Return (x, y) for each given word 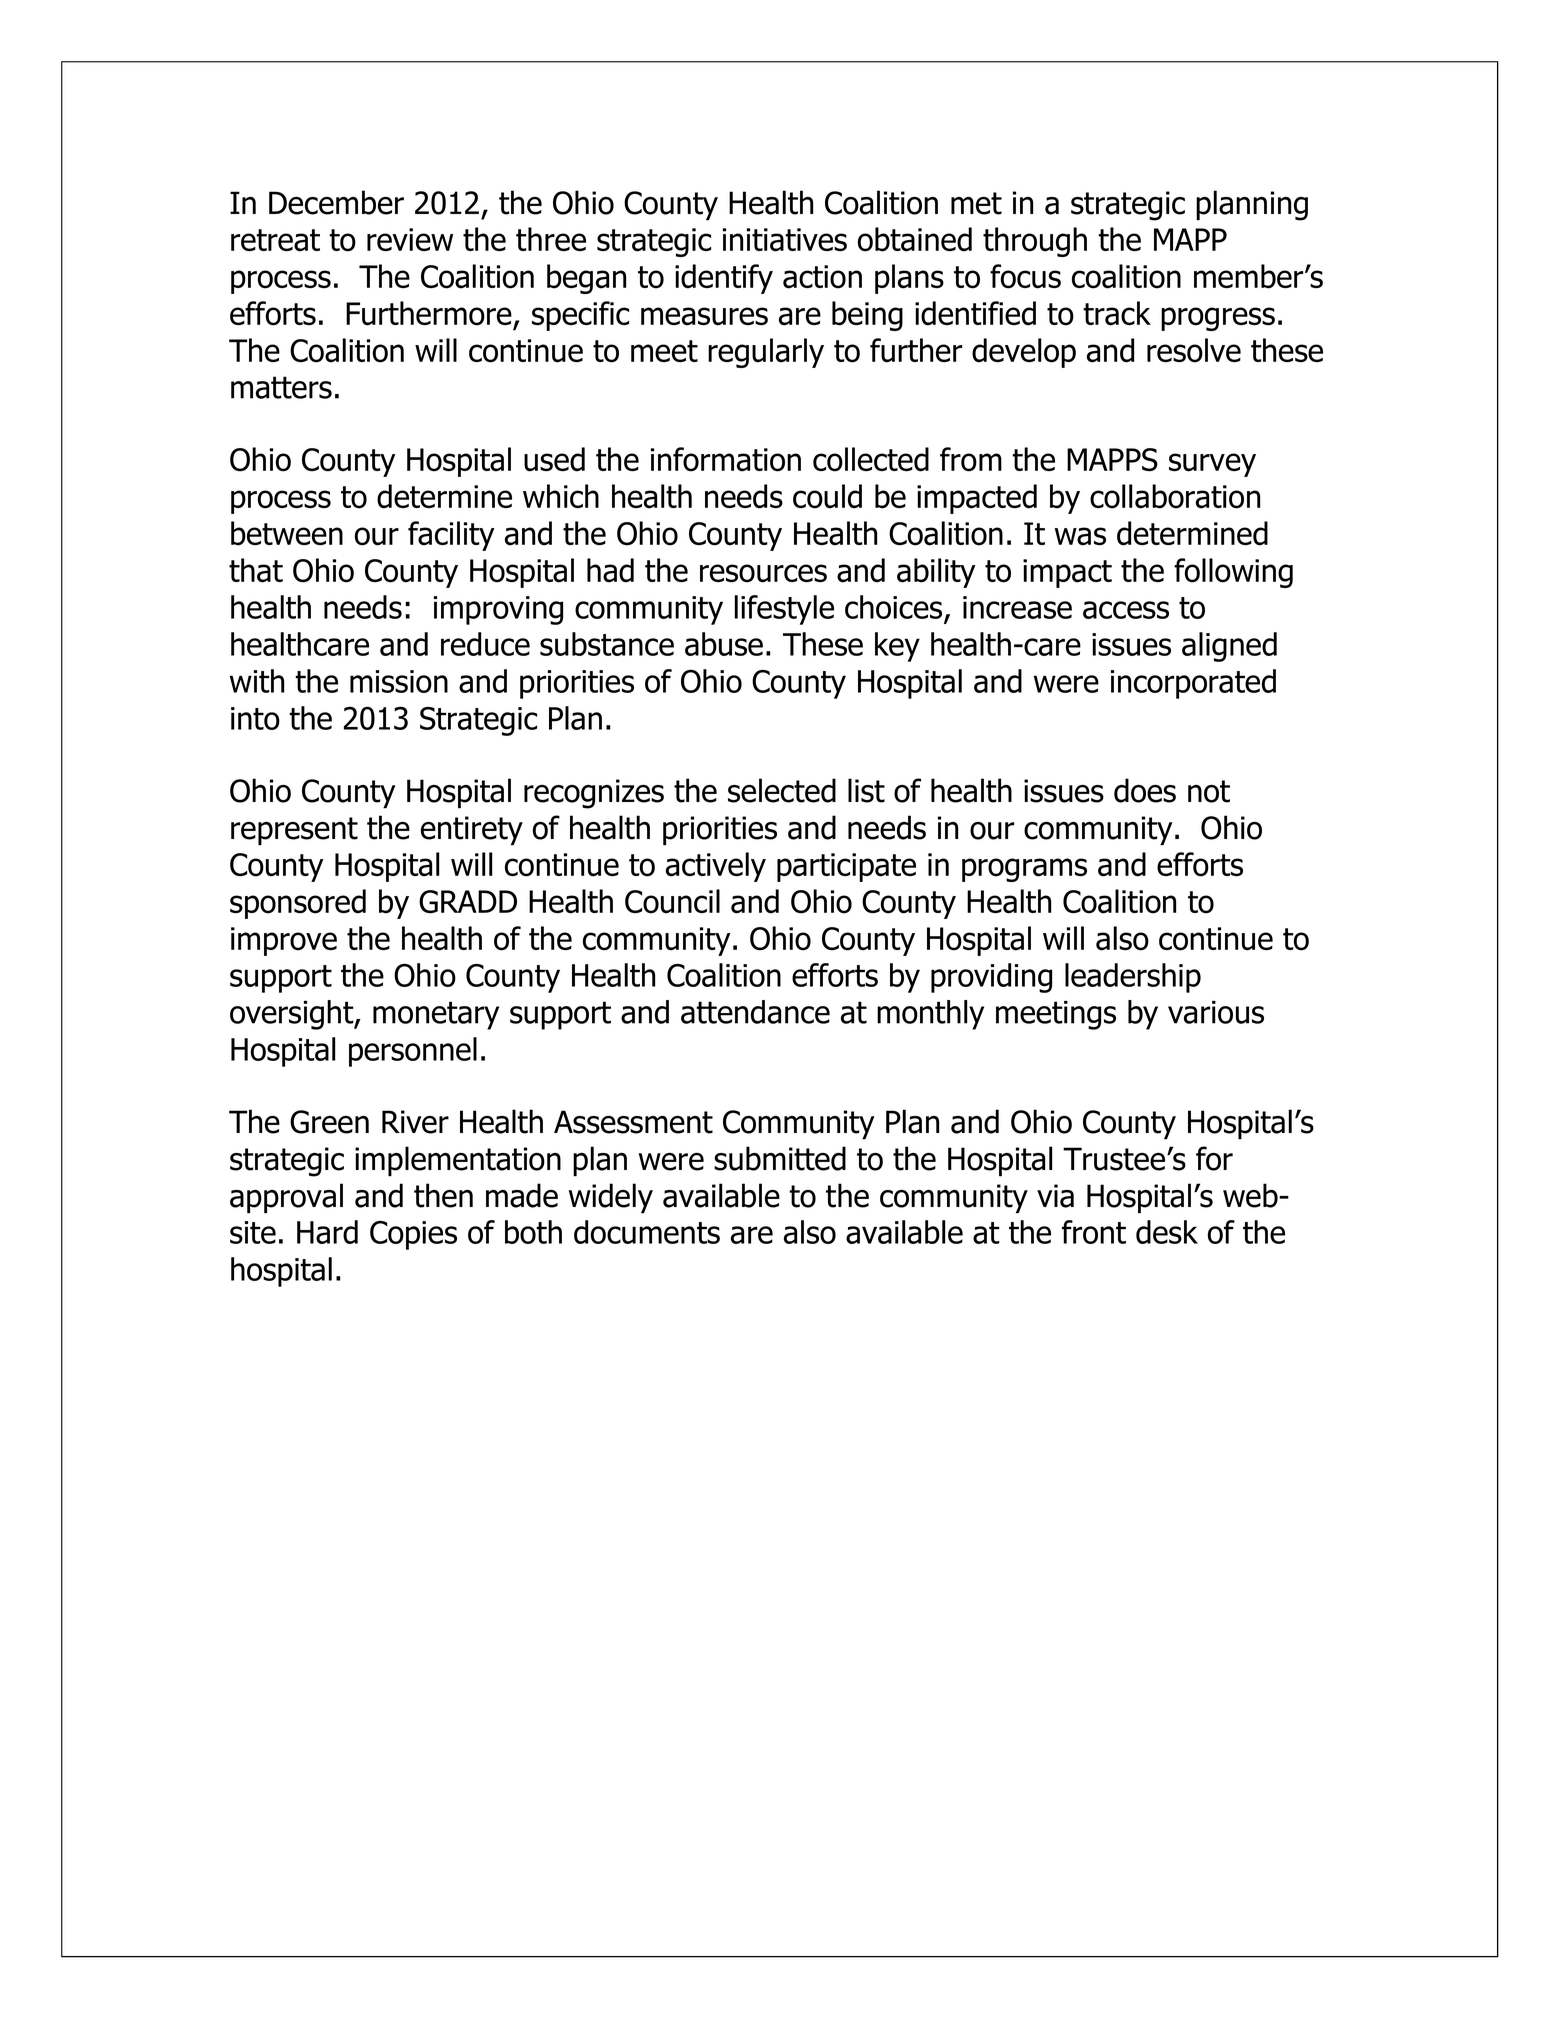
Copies (413, 1235)
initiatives (785, 240)
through (1035, 242)
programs (1024, 870)
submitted (780, 1158)
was (1080, 536)
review (410, 239)
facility (451, 536)
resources (763, 573)
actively (716, 867)
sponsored (298, 904)
